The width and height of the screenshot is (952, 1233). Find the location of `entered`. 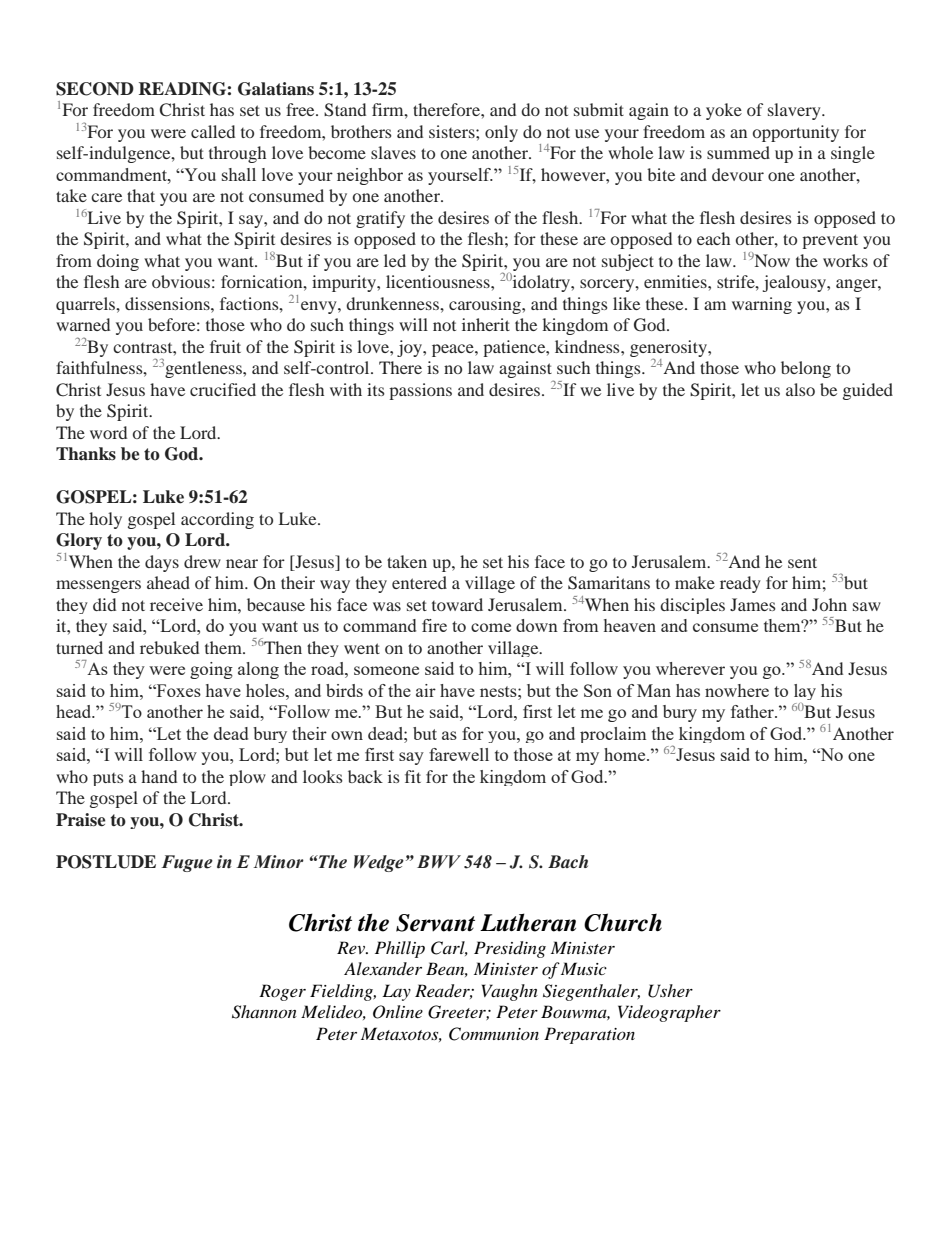

entered is located at coordinates (419, 582).
